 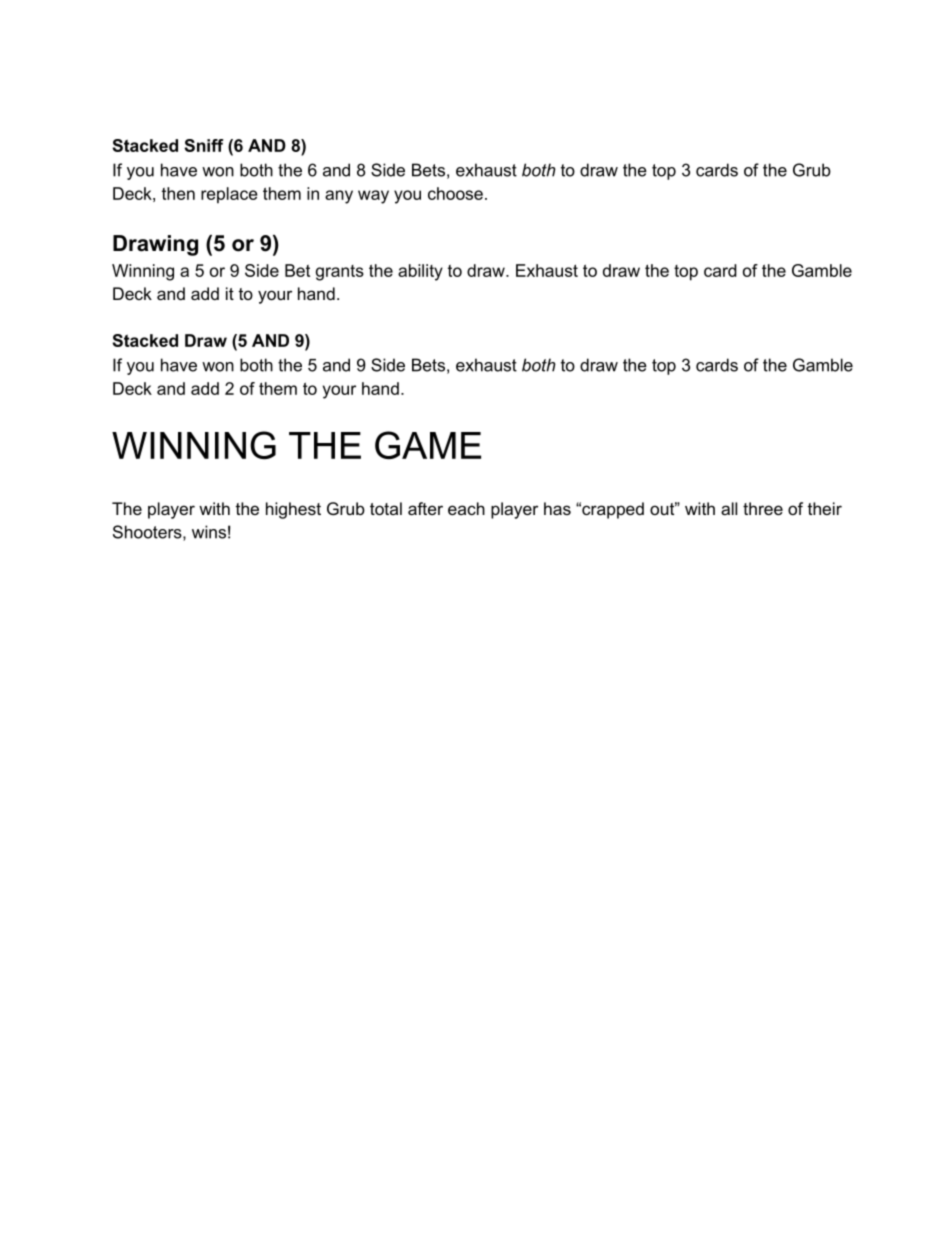 I want to click on replace, so click(x=229, y=195).
